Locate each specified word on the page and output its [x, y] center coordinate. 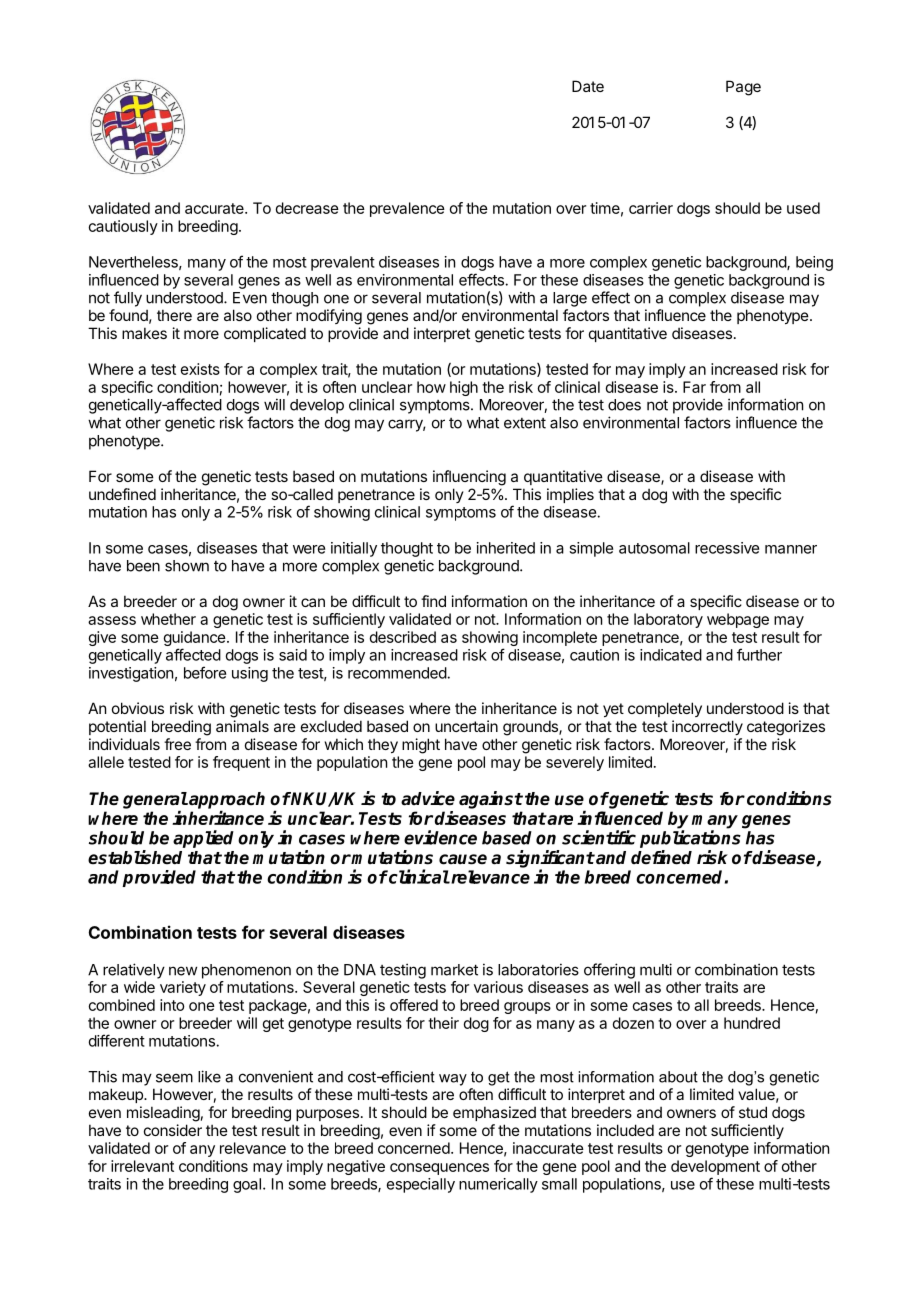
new [183, 971]
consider [173, 1130]
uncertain [466, 726]
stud [753, 1112]
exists [200, 369]
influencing [469, 478]
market [454, 970]
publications [690, 839]
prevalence [407, 209]
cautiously [123, 227]
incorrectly [707, 727]
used [803, 208]
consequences [439, 1169]
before [205, 672]
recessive [727, 548]
